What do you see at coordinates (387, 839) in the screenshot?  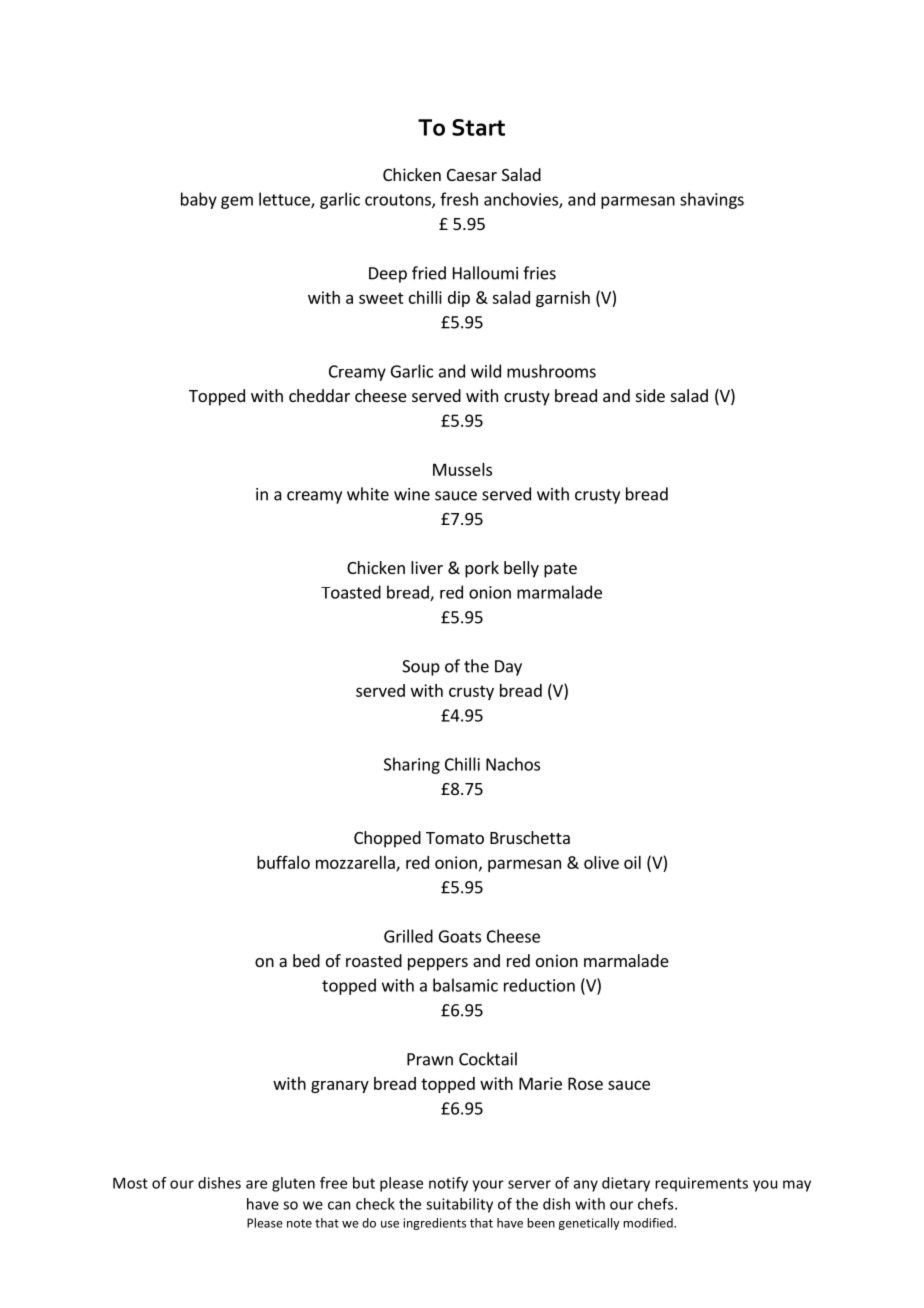 I see `Chopped` at bounding box center [387, 839].
